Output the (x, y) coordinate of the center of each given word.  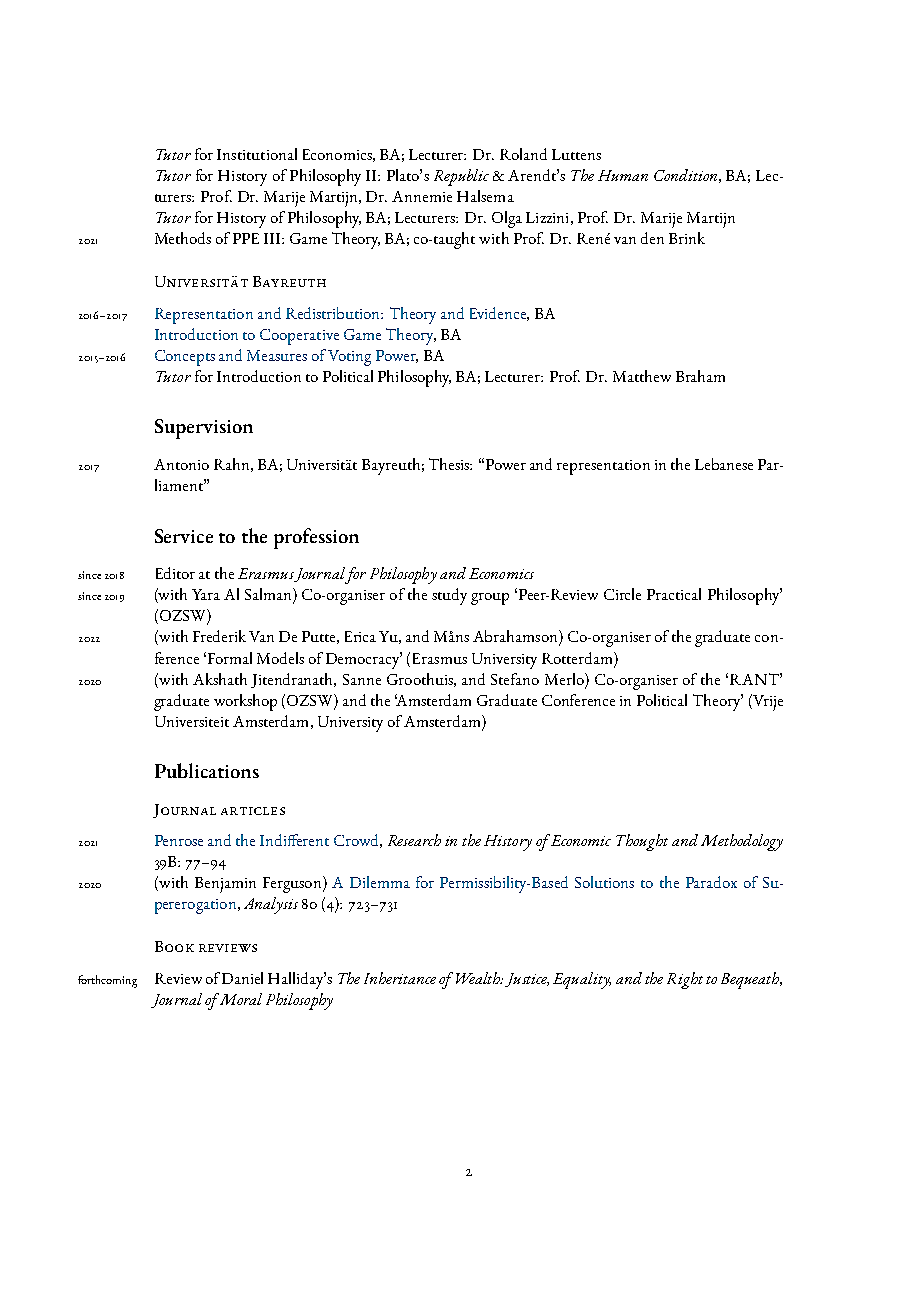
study (449, 596)
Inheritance (400, 978)
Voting (349, 358)
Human (623, 175)
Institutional (257, 154)
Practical (674, 594)
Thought (642, 842)
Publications (207, 770)
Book (174, 946)
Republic (461, 177)
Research (414, 840)
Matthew (642, 376)
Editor (175, 573)
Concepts (185, 358)
